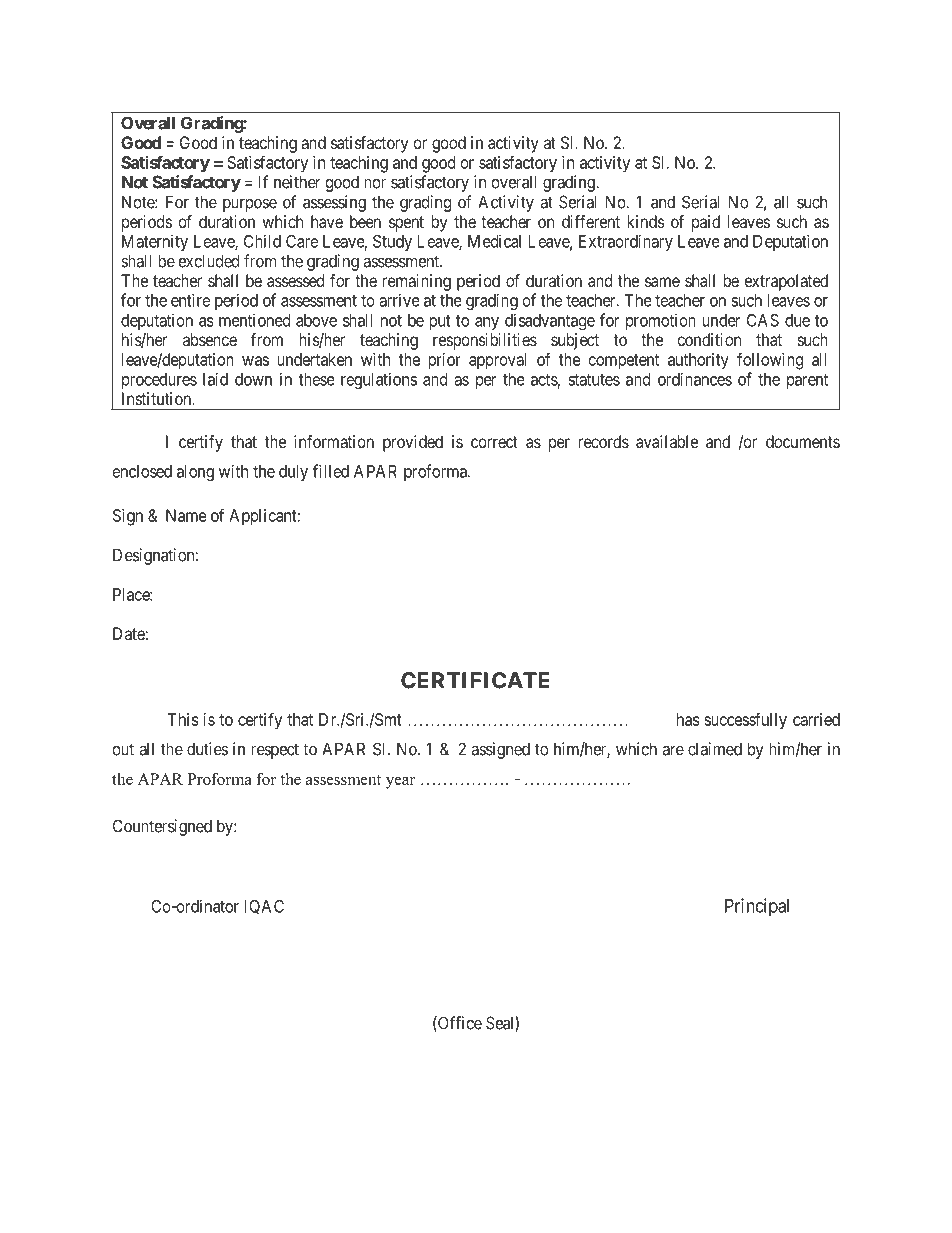 This page has width=952, height=1233. Describe the element at coordinates (459, 1024) in the page. I see `Office` at that location.
